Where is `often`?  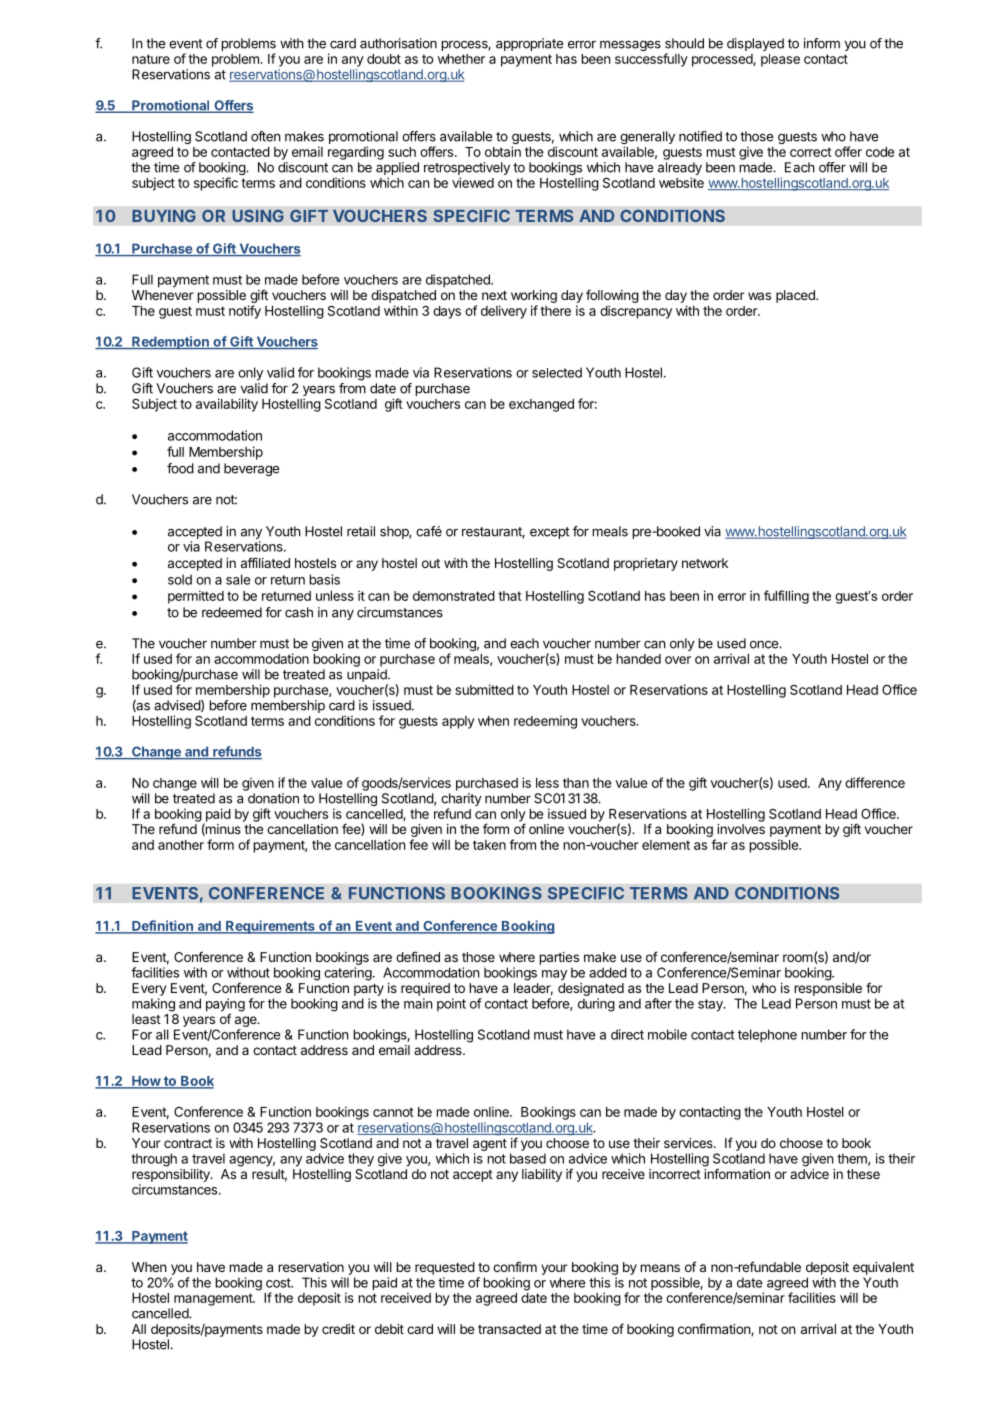 often is located at coordinates (266, 136).
